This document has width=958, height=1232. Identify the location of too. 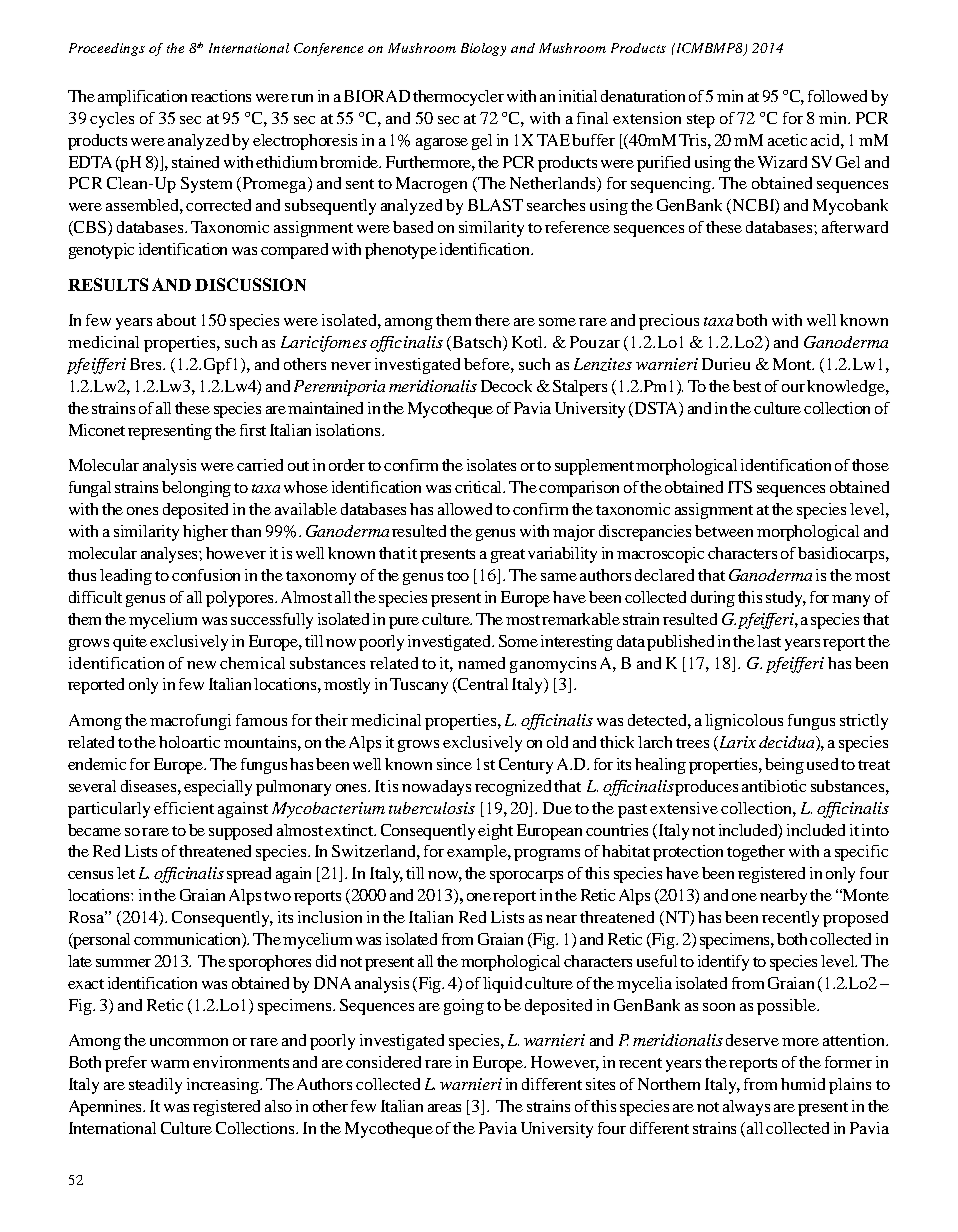
(458, 576).
